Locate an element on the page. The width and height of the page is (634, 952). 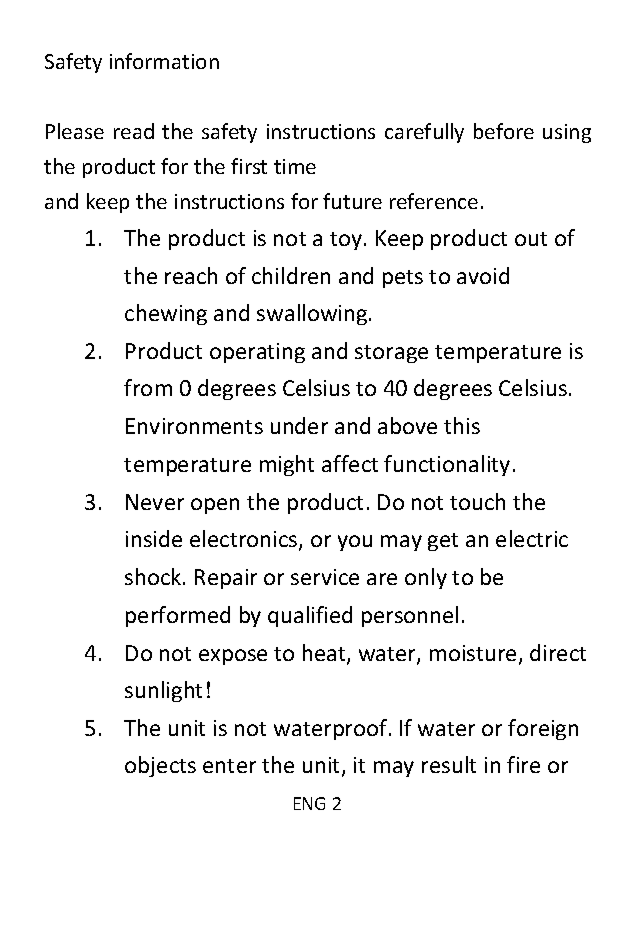
inside is located at coordinates (154, 538).
